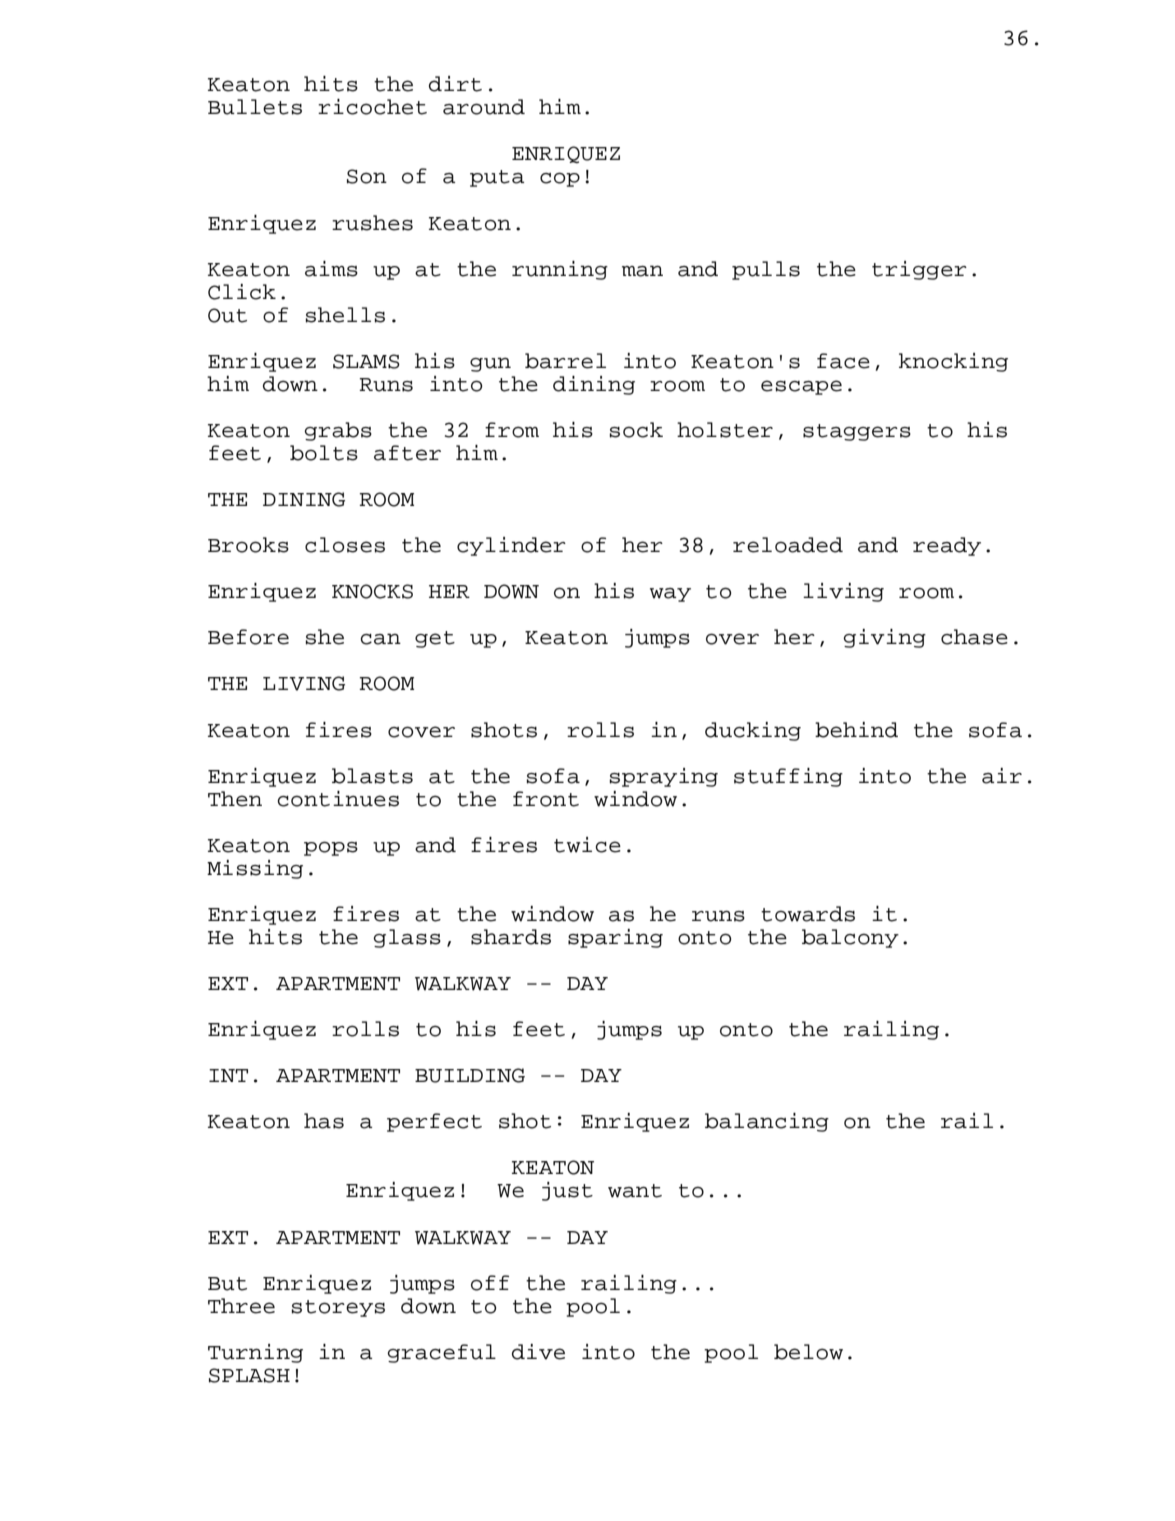 Image resolution: width=1175 pixels, height=1521 pixels. What do you see at coordinates (919, 270) in the image?
I see `trigger` at bounding box center [919, 270].
